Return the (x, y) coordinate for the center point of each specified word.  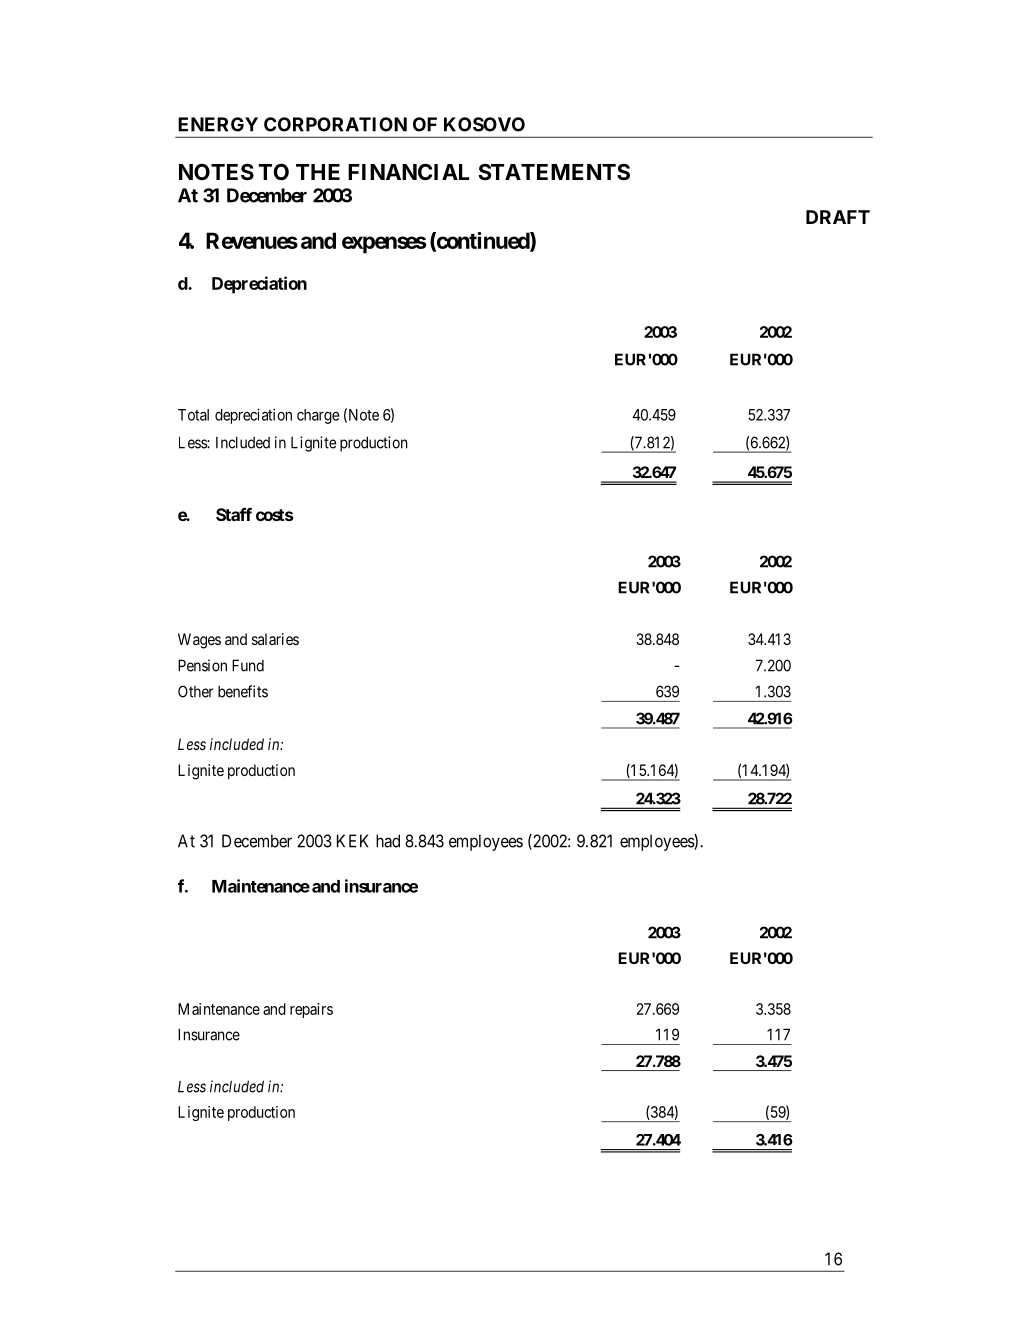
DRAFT (838, 217)
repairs (311, 1010)
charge (318, 416)
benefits (243, 691)
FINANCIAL (408, 171)
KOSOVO (484, 124)
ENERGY (218, 124)
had (388, 841)
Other (196, 691)
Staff (234, 514)
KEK (352, 841)
